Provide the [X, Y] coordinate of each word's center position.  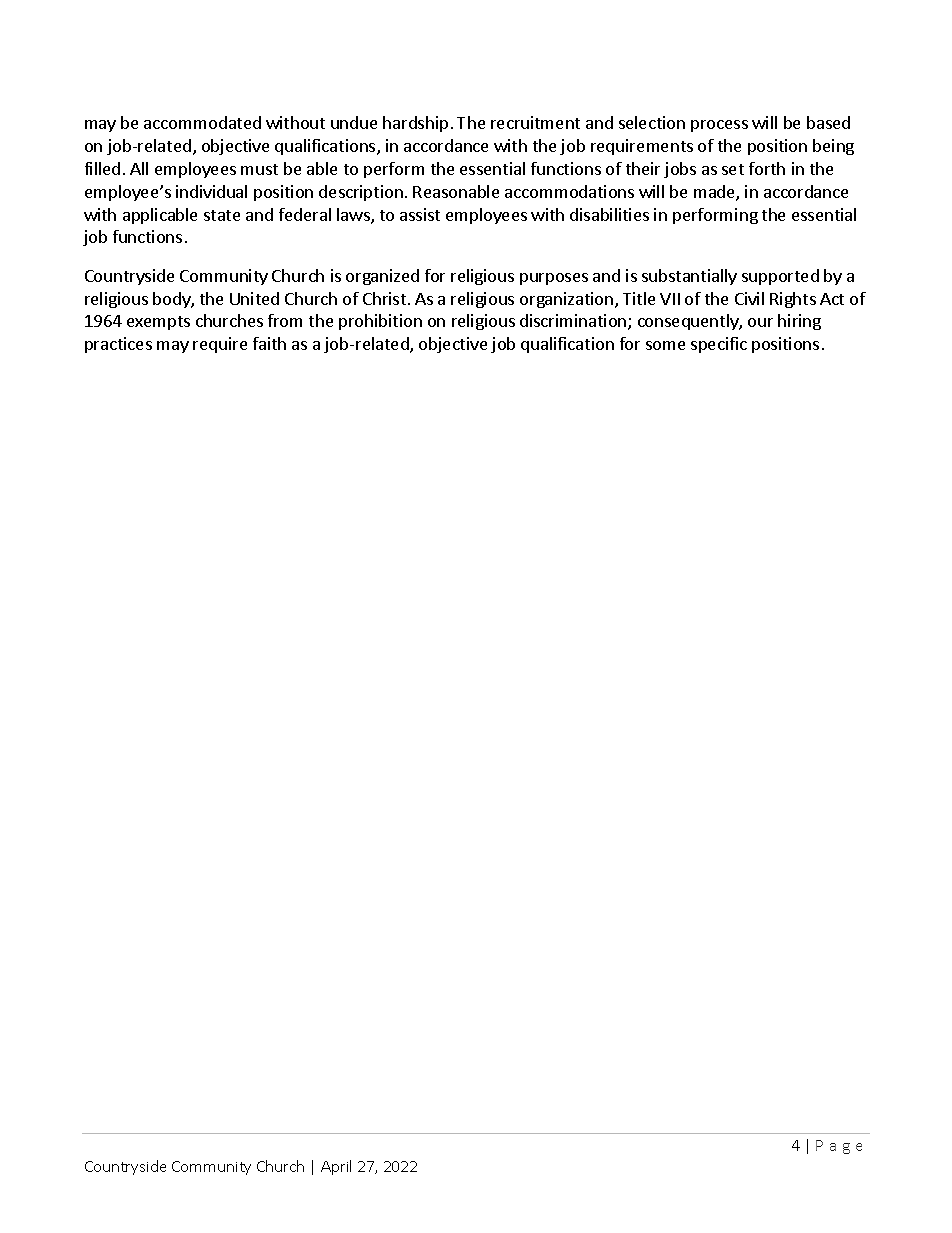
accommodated [202, 122]
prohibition [380, 322]
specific [719, 345]
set [733, 169]
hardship [415, 124]
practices [118, 345]
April [336, 1167]
